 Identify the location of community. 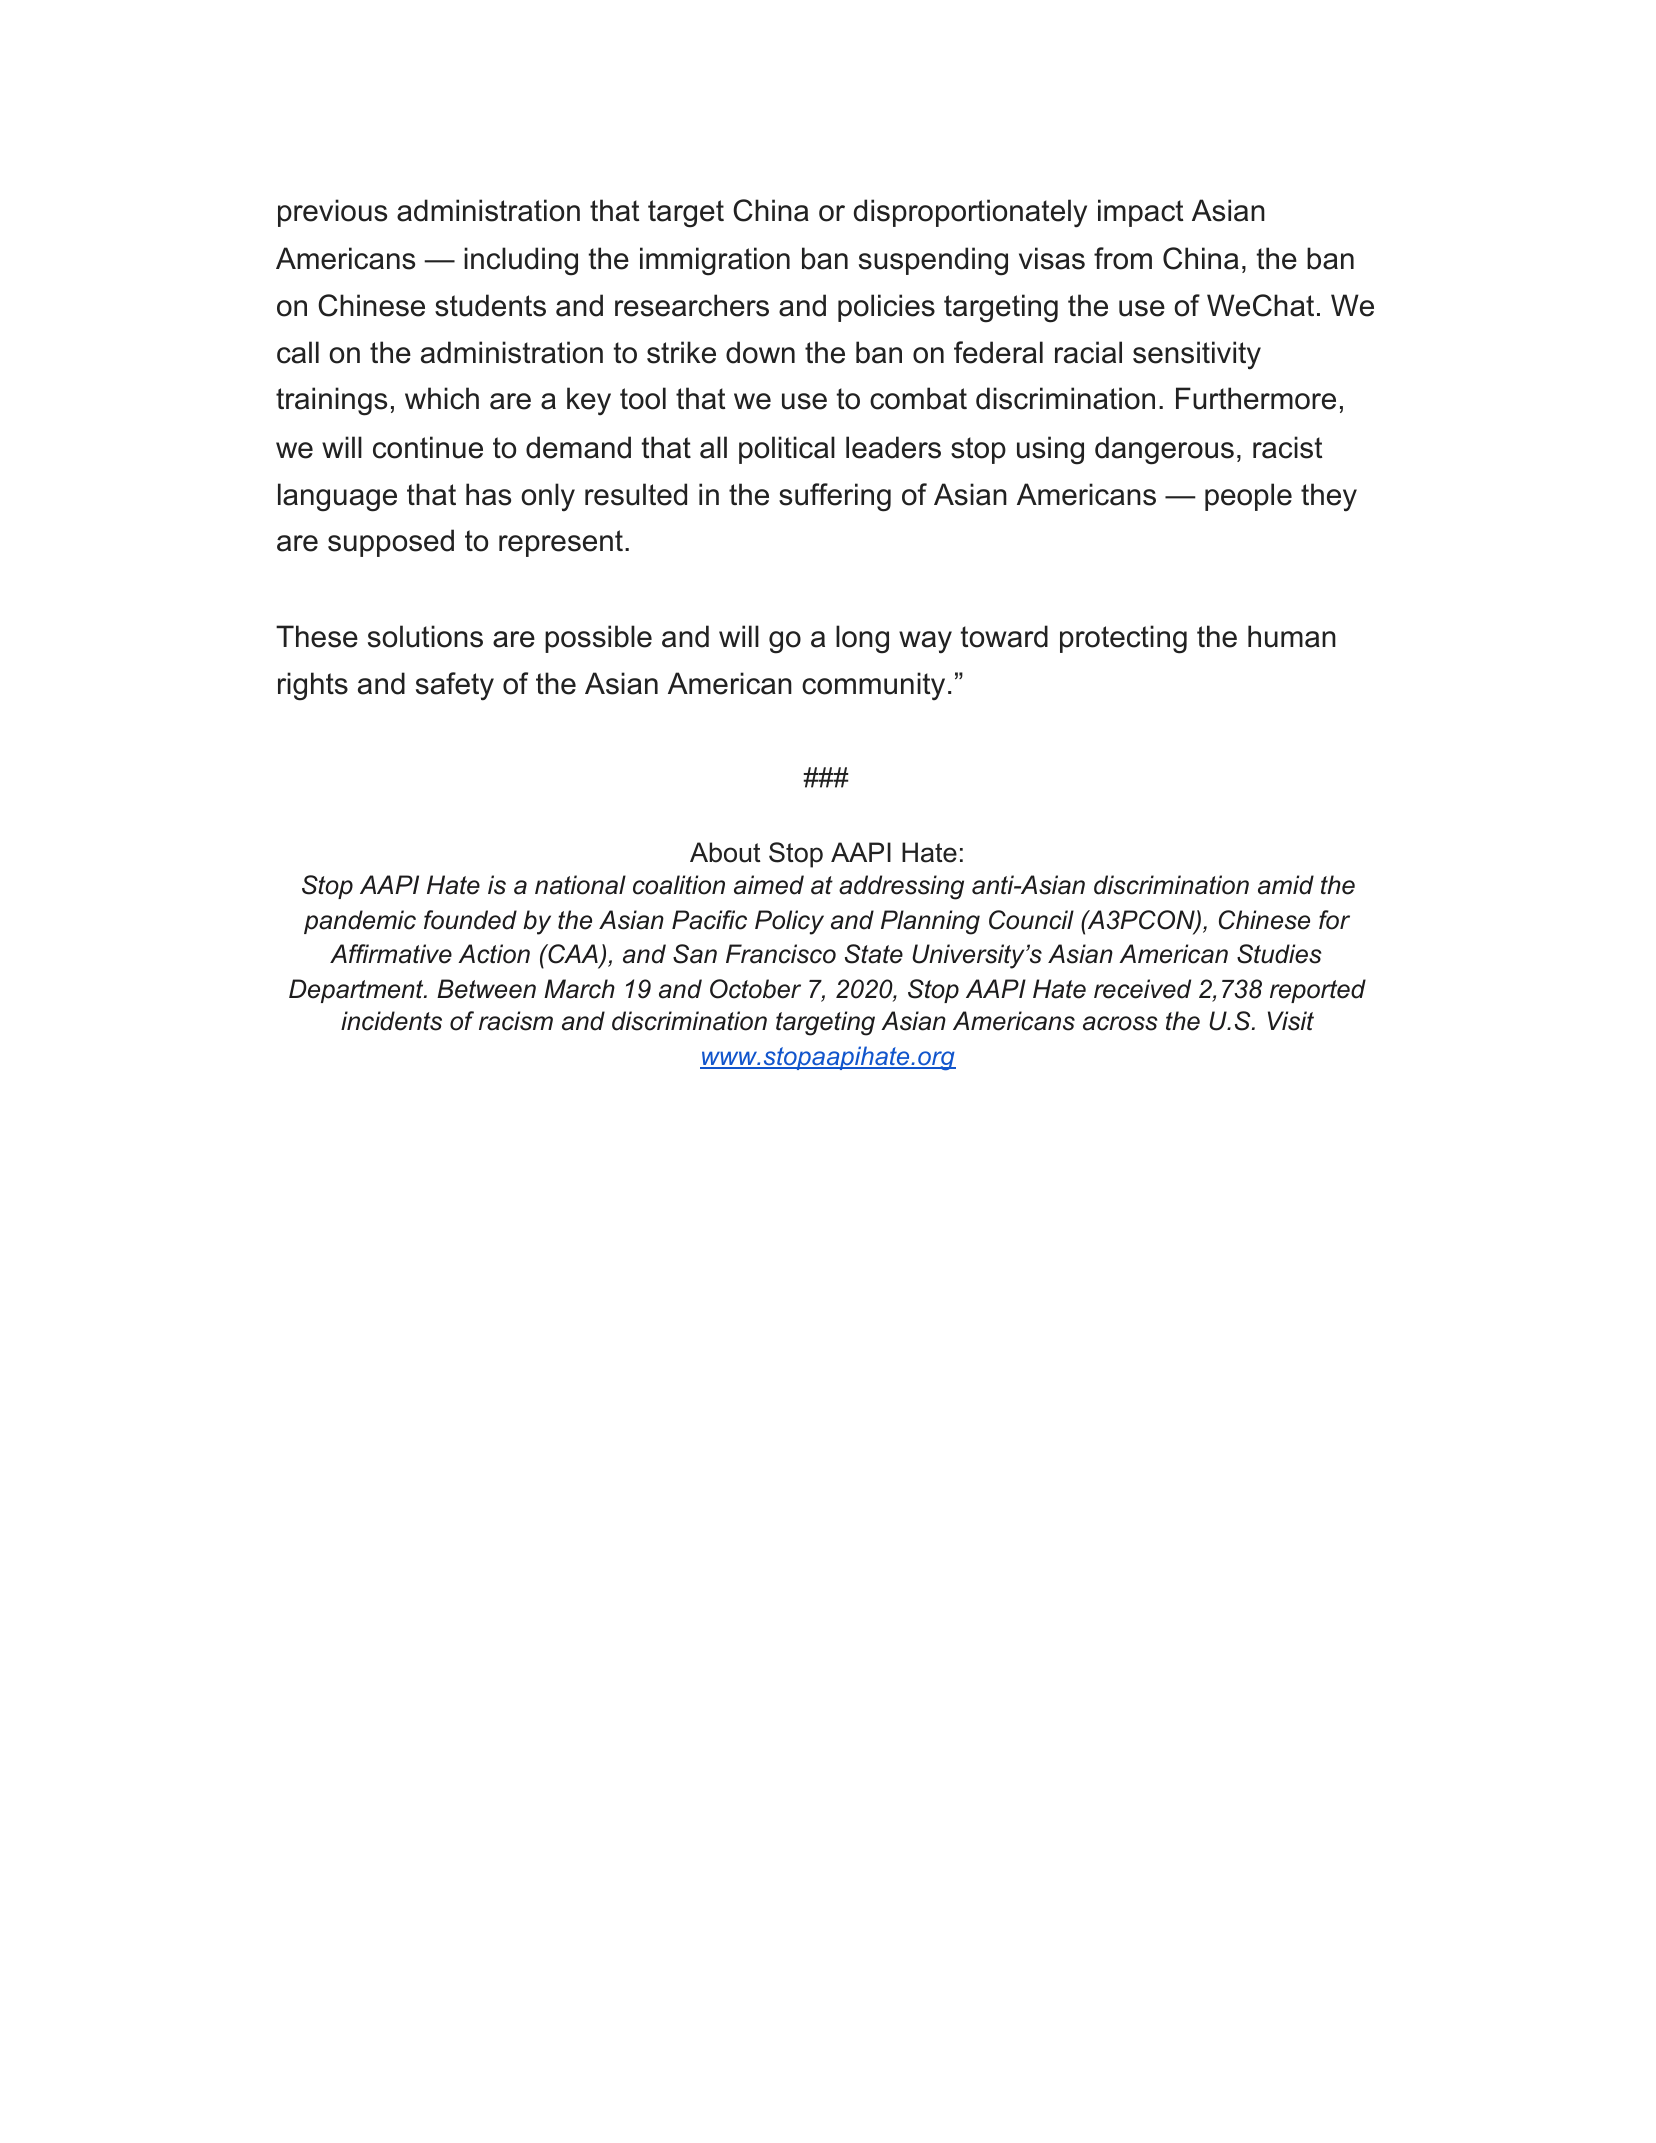
(873, 686).
